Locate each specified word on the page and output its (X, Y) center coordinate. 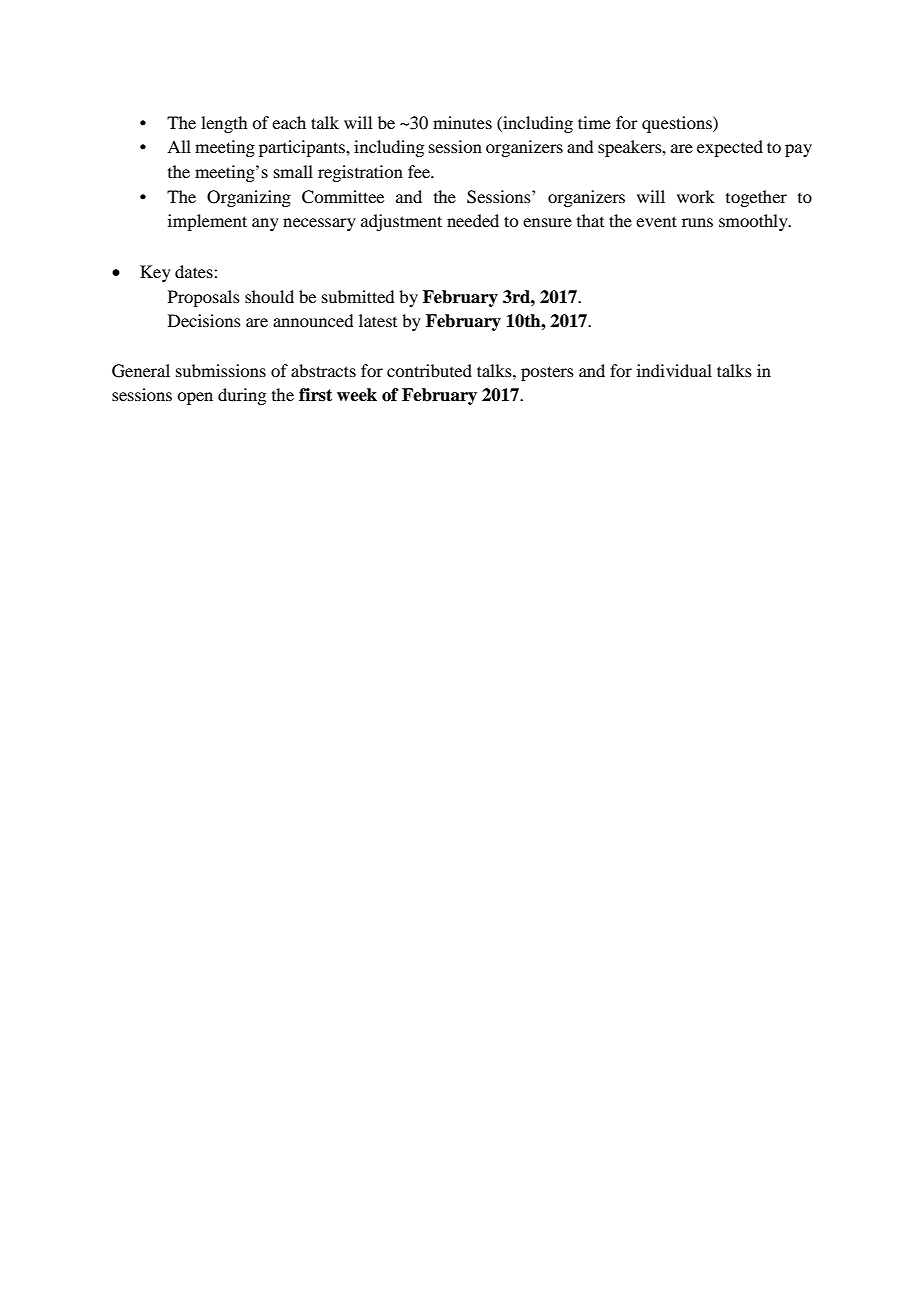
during (242, 396)
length (224, 124)
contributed (429, 370)
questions (678, 124)
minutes (462, 122)
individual (674, 370)
